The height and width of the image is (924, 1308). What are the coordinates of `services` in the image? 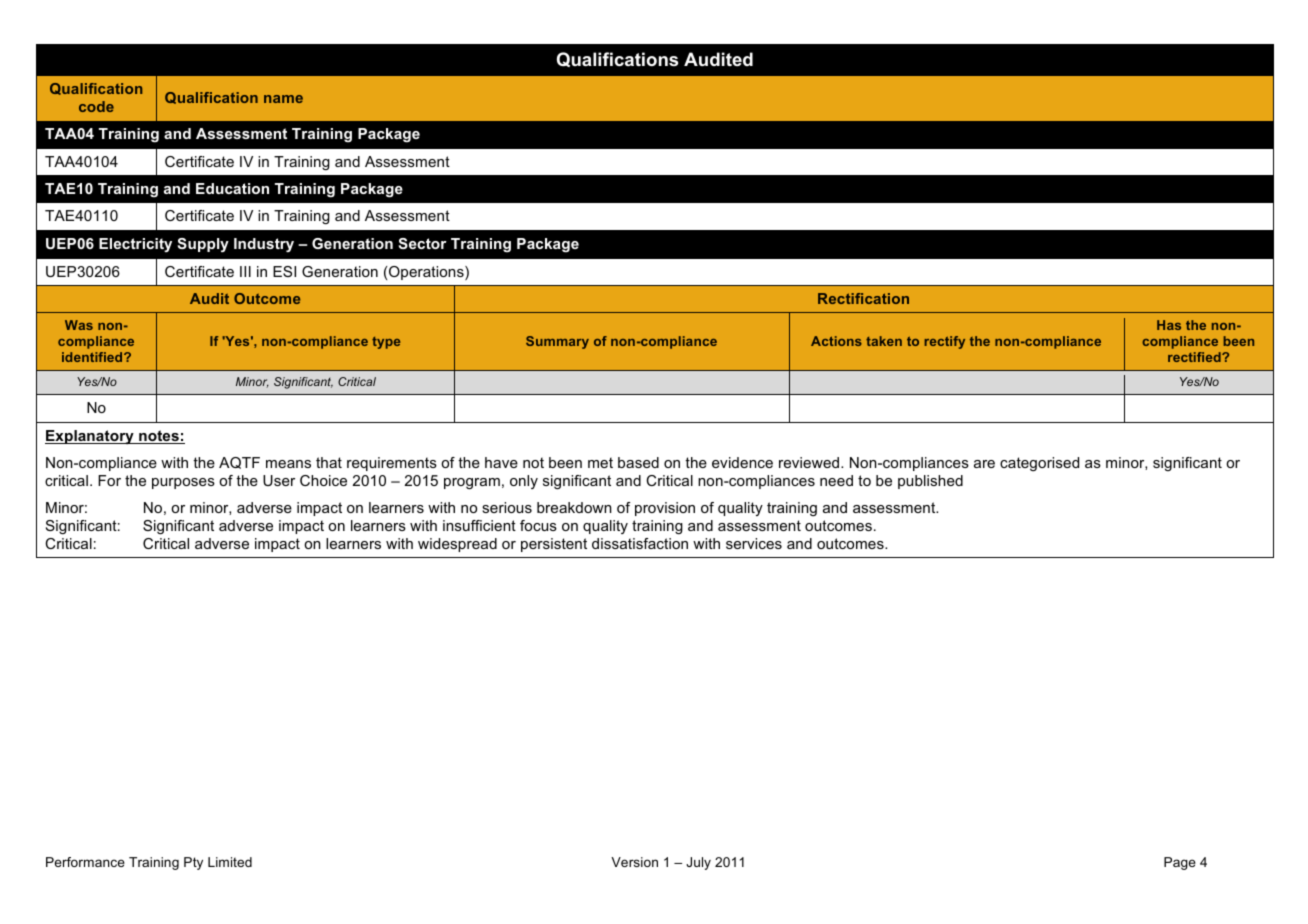 It's located at (754, 543).
